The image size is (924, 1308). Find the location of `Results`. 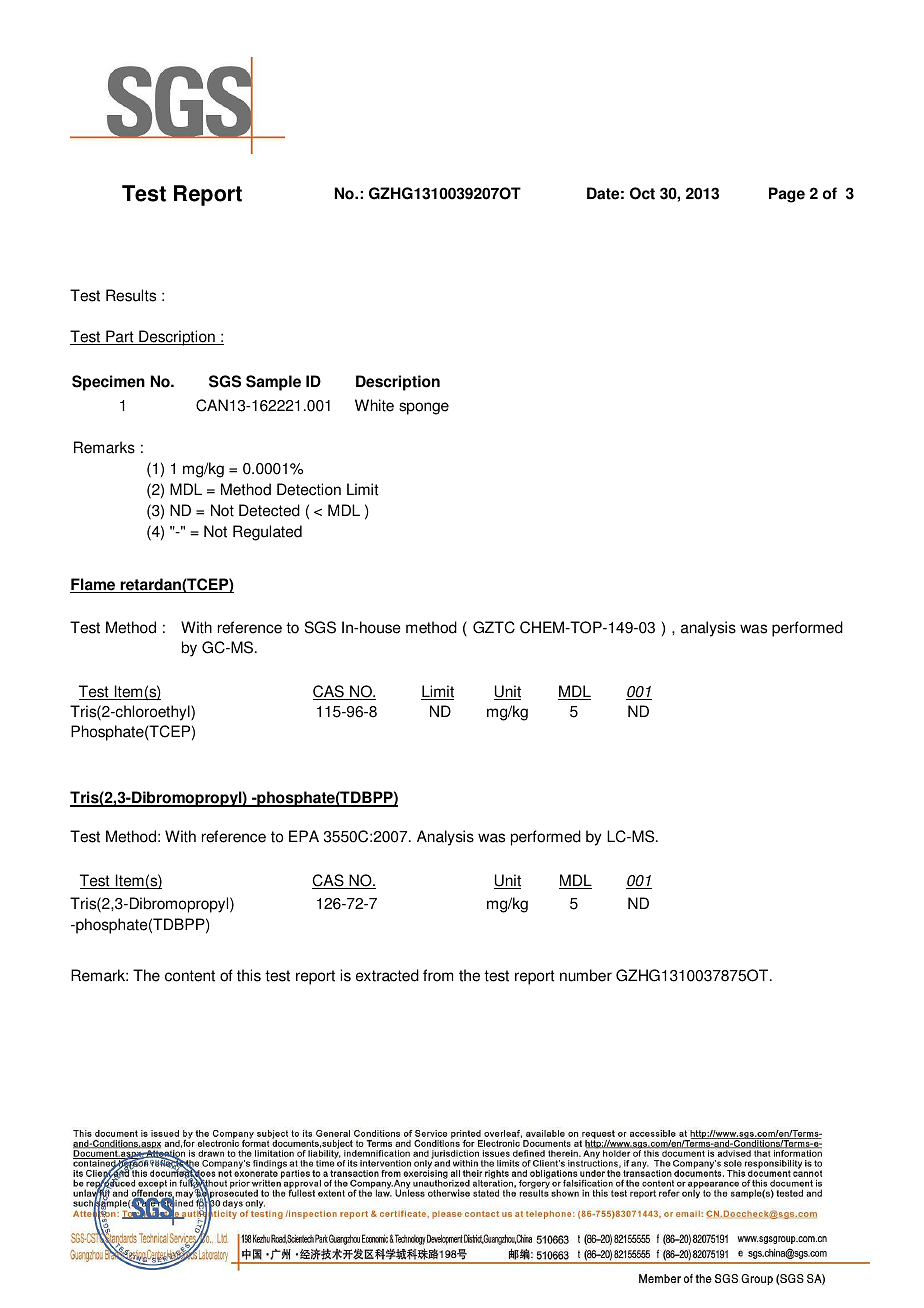

Results is located at coordinates (131, 295).
